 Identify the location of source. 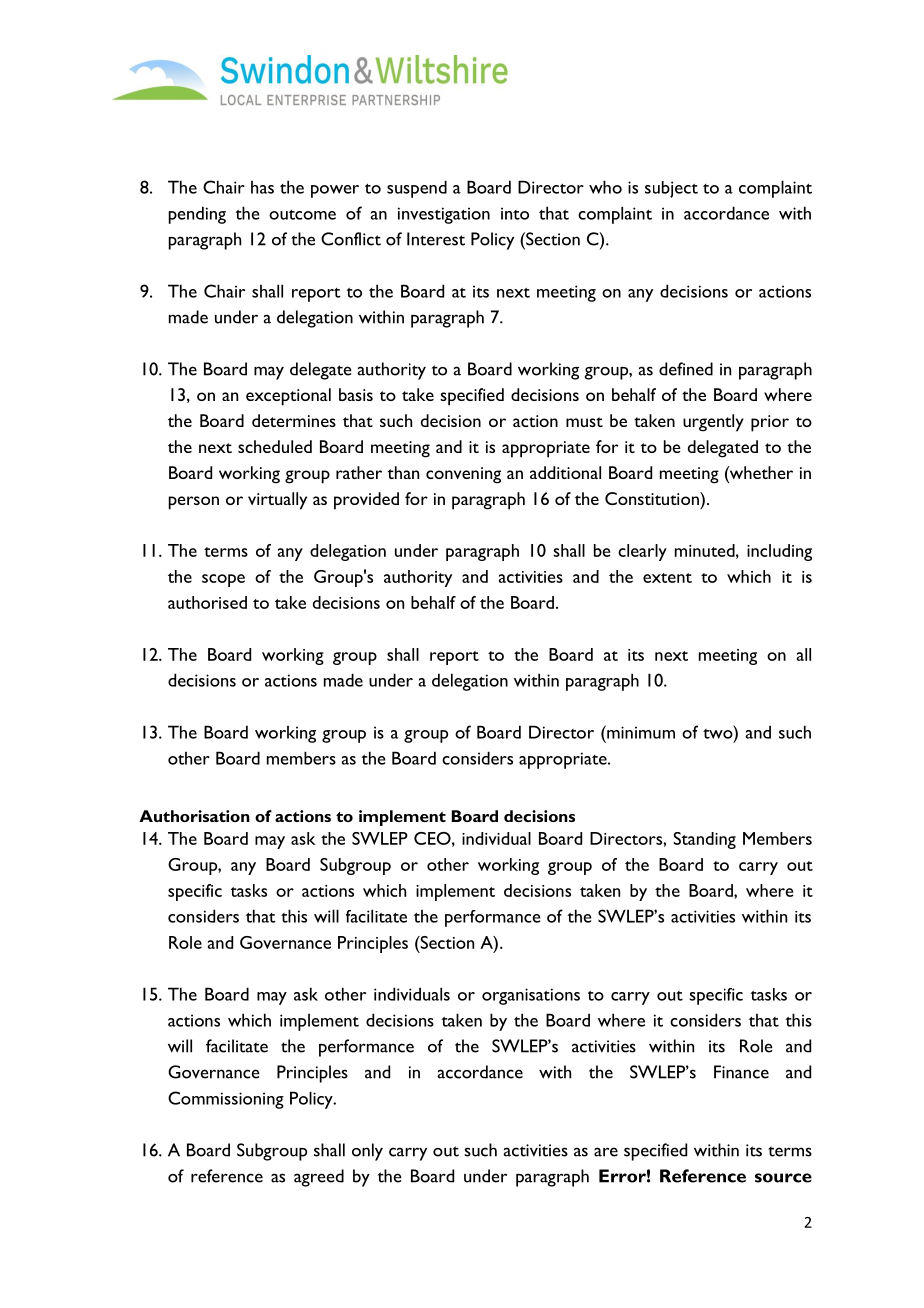
(783, 1178).
